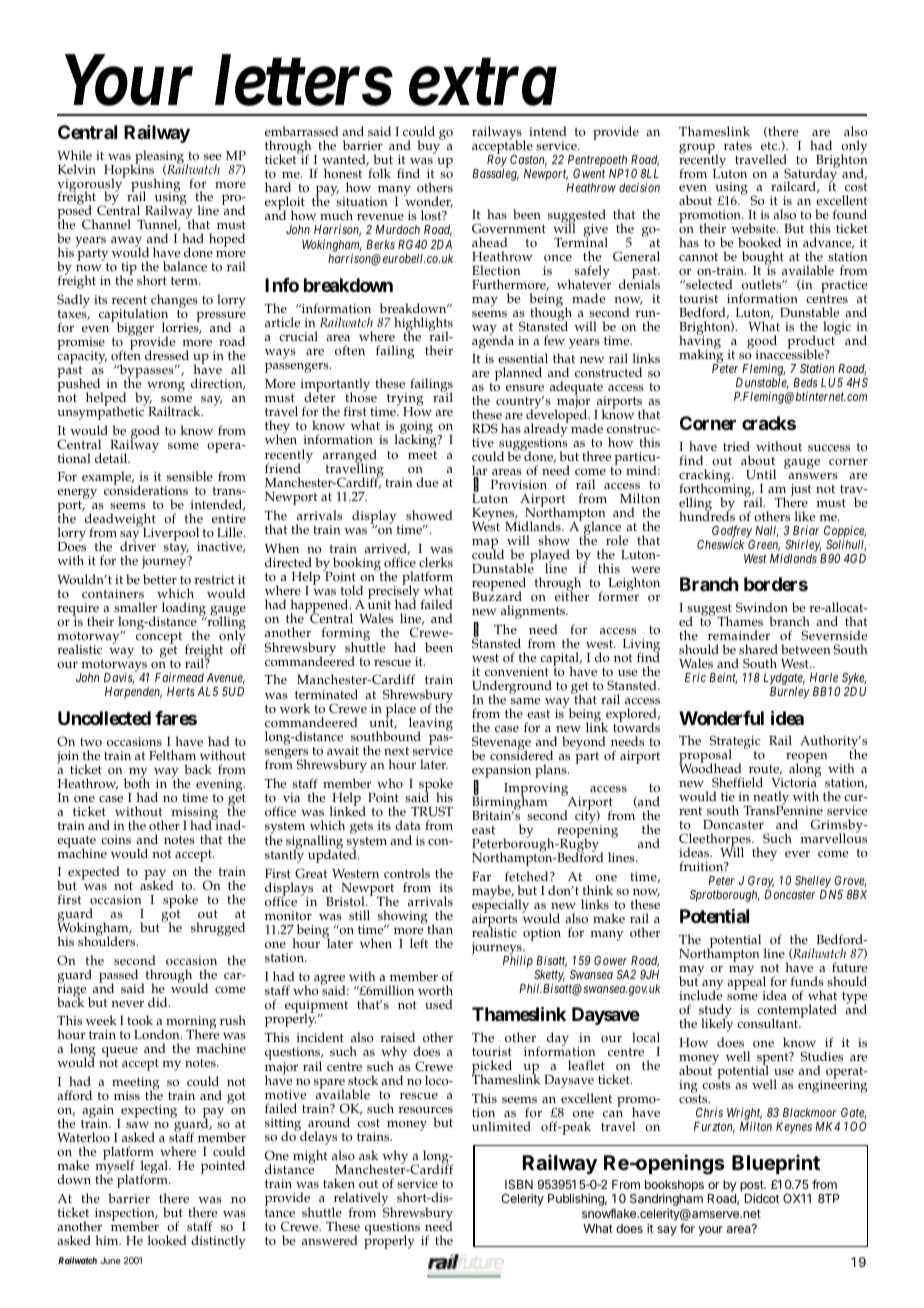  I want to click on map, so click(485, 545).
